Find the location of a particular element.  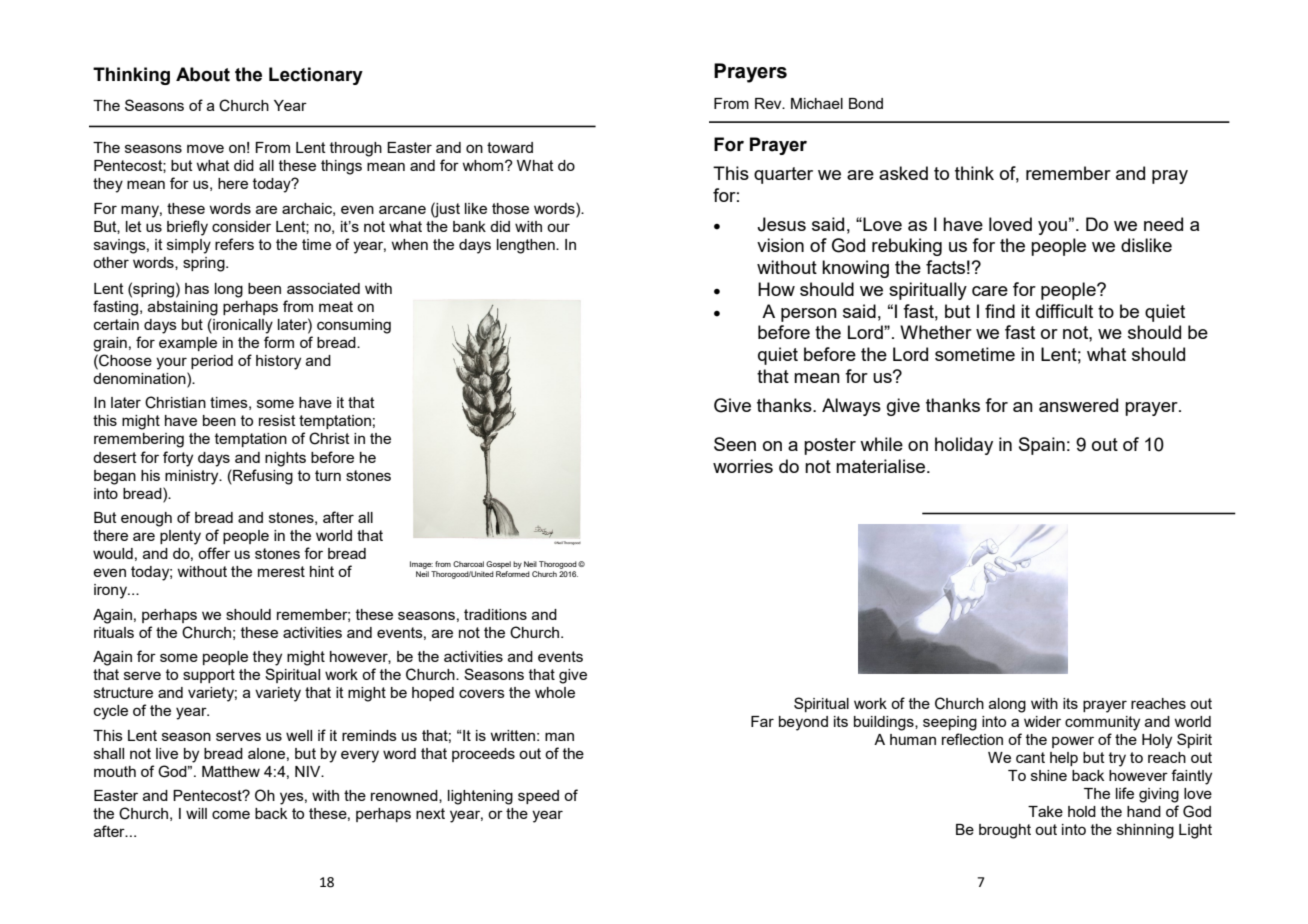

care is located at coordinates (990, 291).
